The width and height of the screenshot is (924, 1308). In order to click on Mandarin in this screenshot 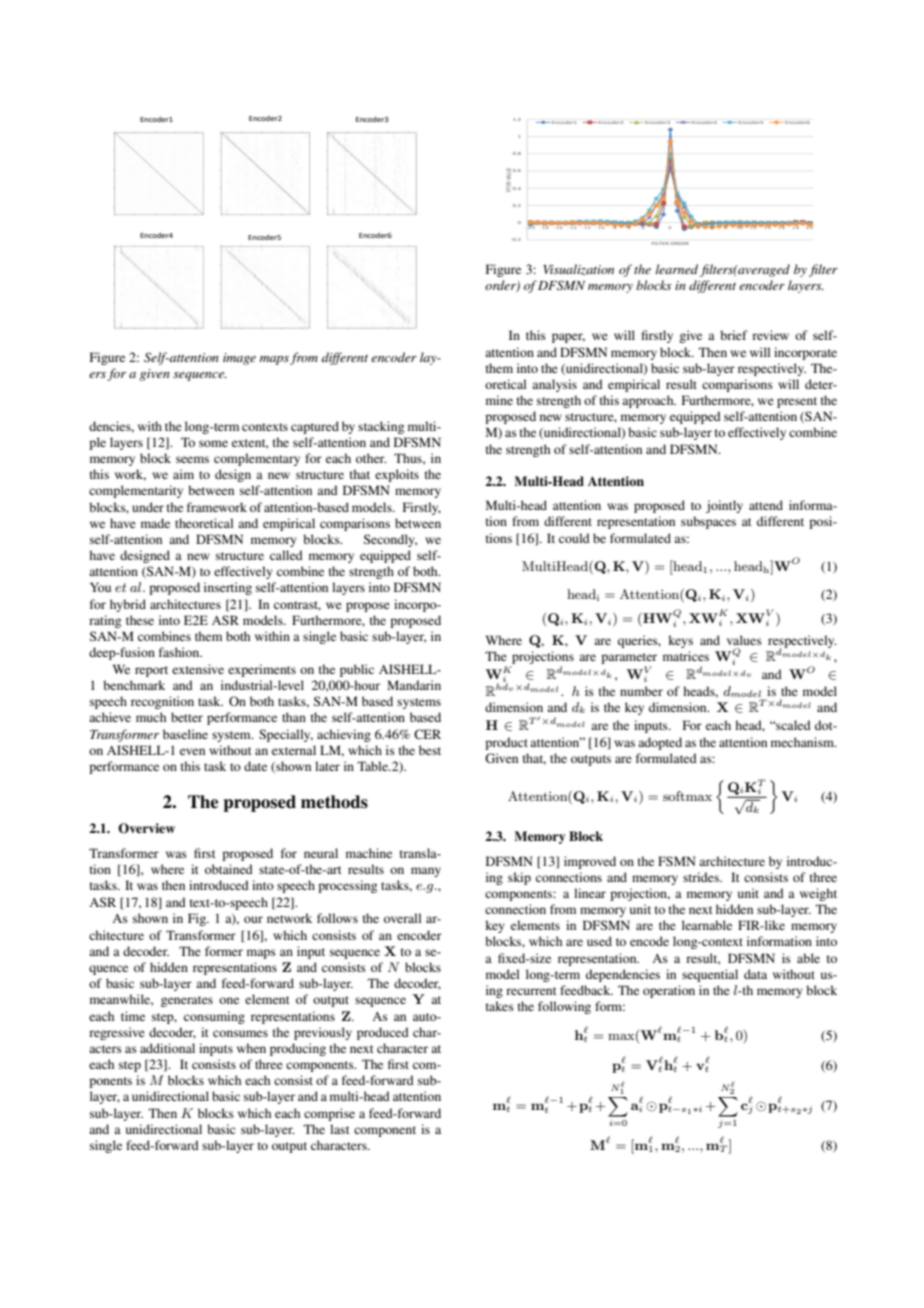, I will do `click(414, 685)`.
